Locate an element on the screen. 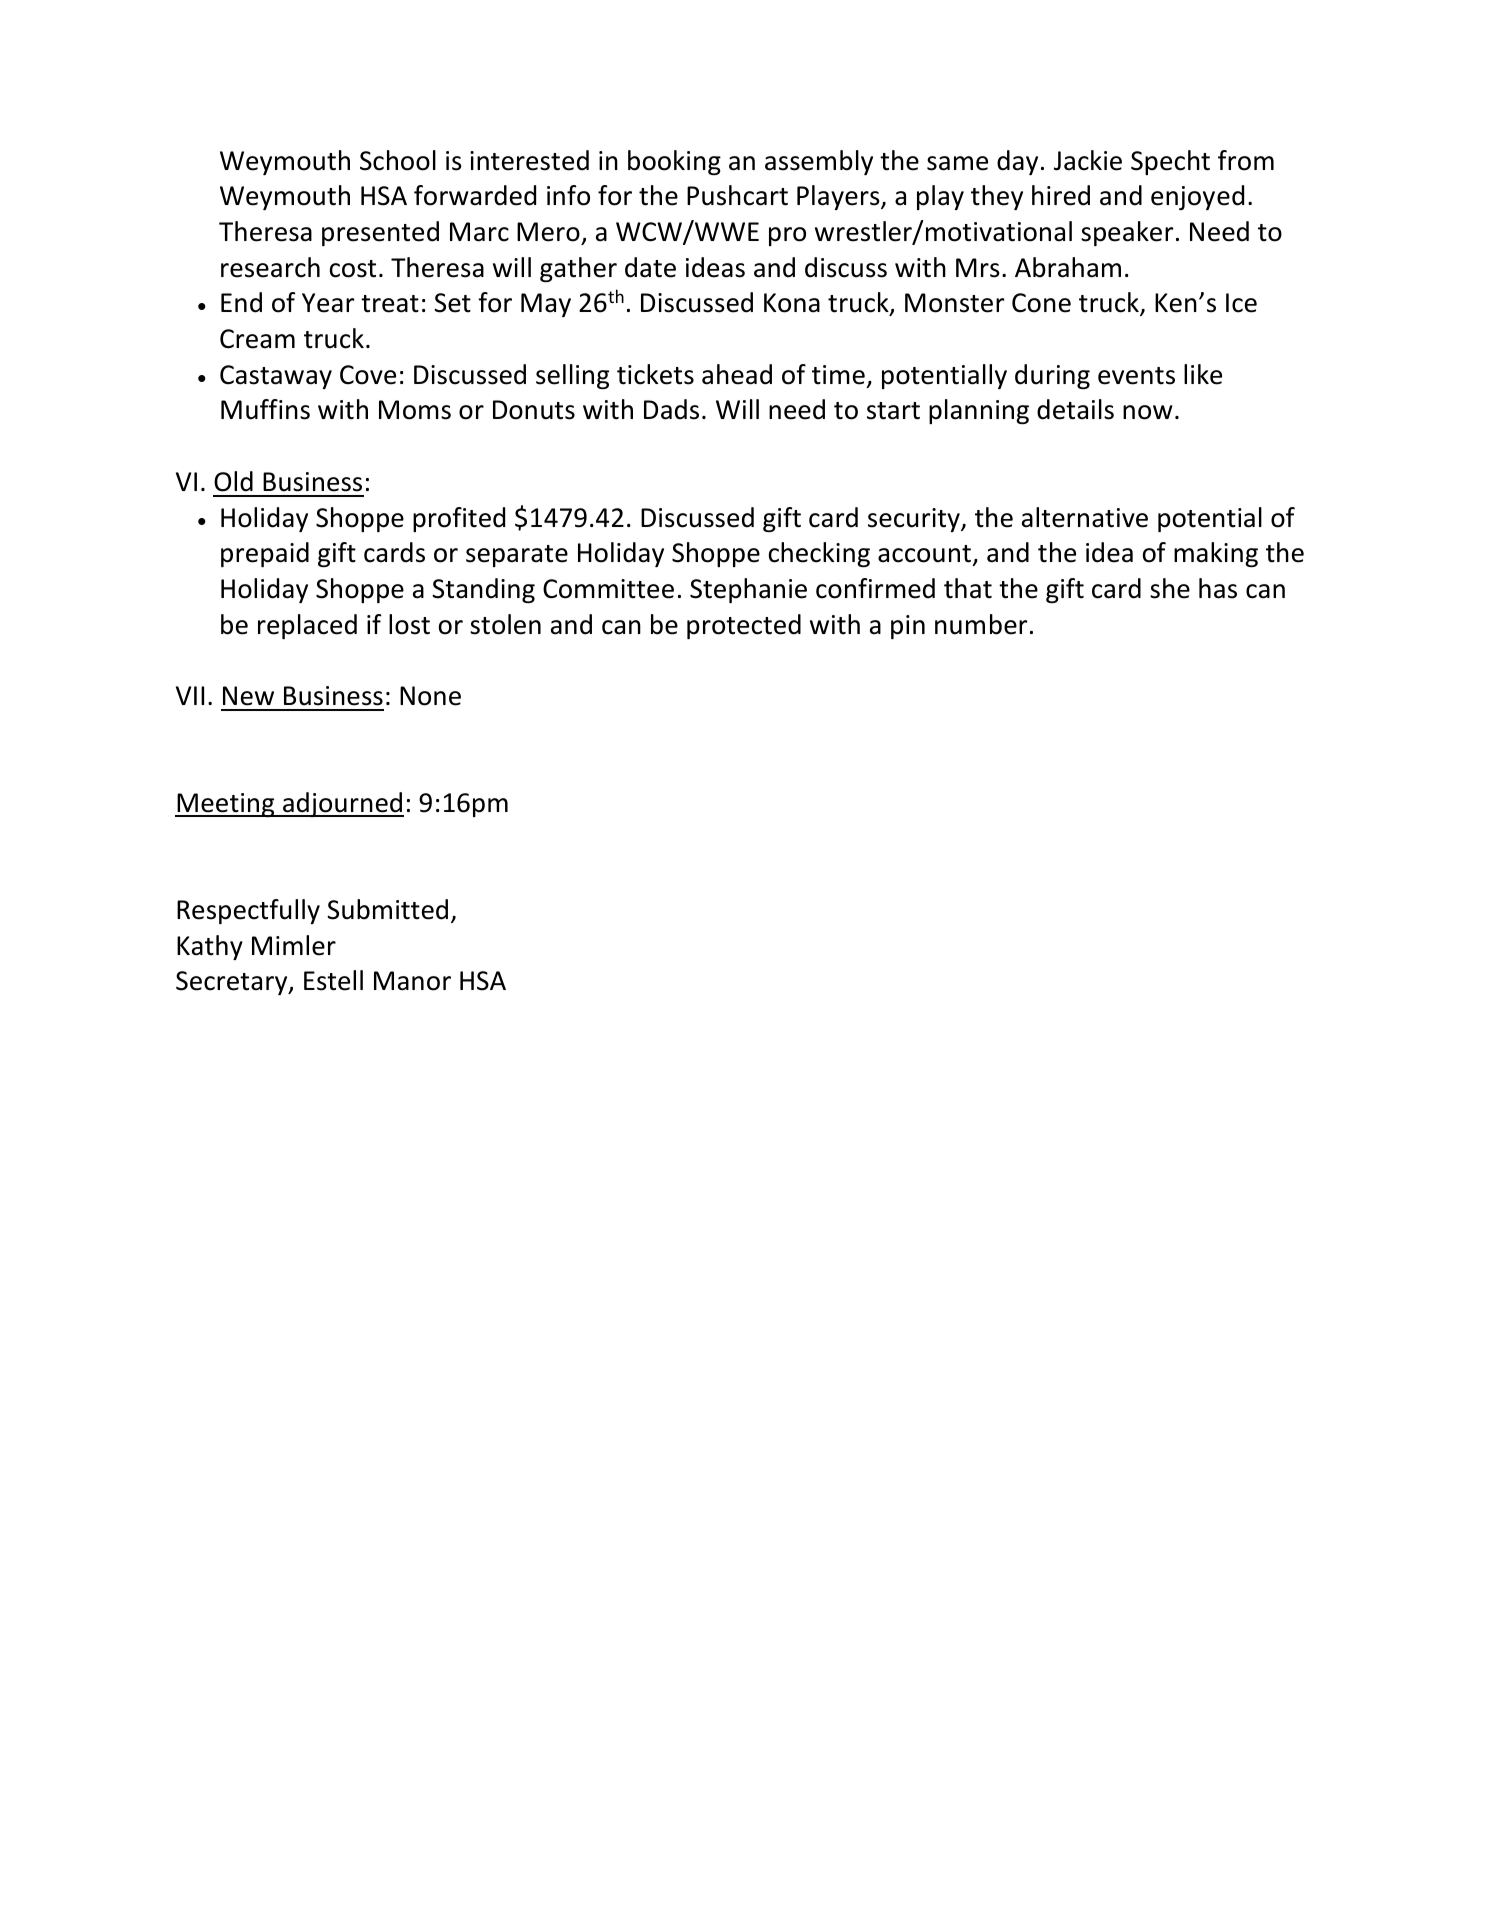 The height and width of the screenshot is (1928, 1490). she is located at coordinates (1170, 588).
